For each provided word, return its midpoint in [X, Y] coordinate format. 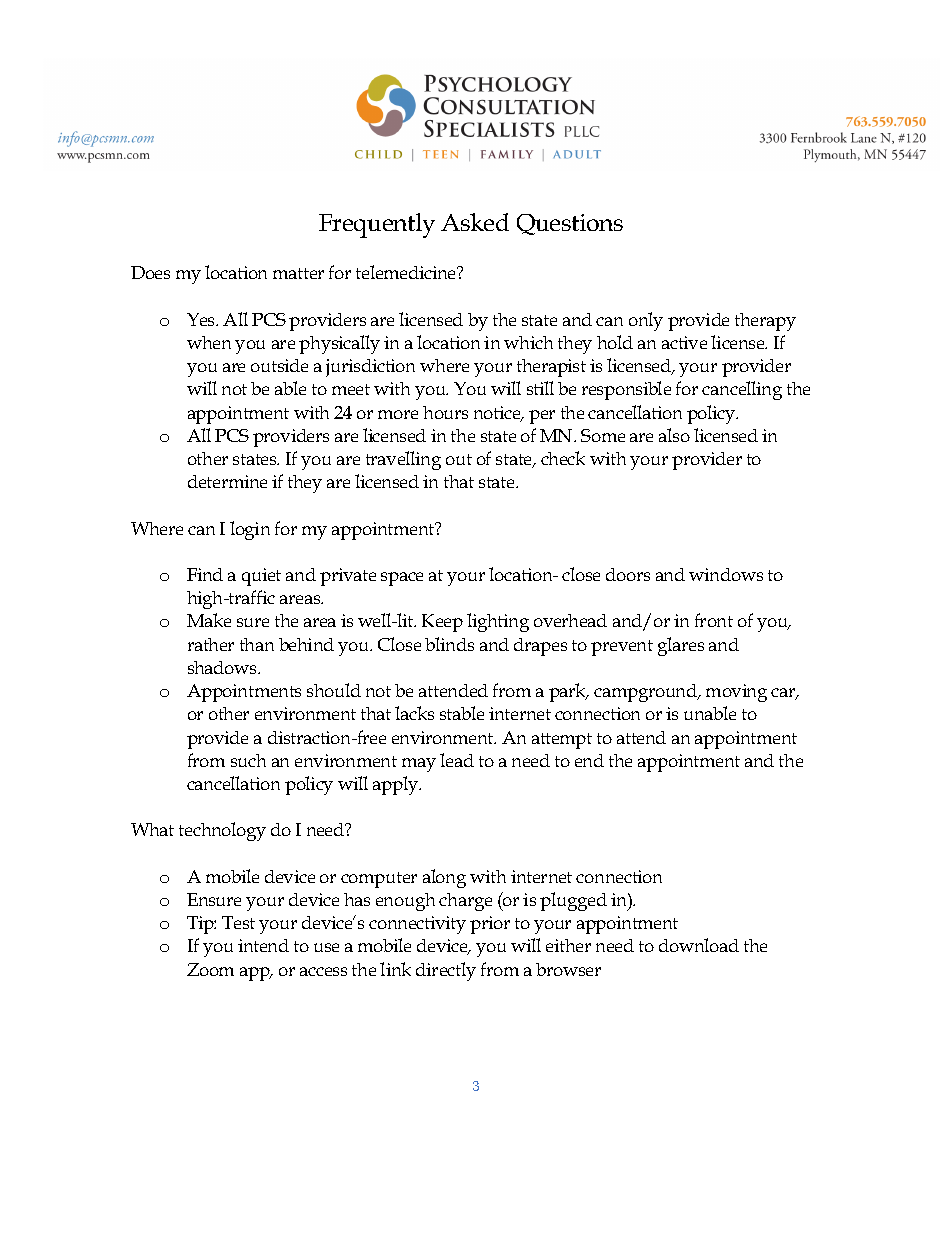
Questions [570, 224]
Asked [475, 222]
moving [736, 693]
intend [263, 945]
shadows [224, 667]
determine [227, 481]
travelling [403, 460]
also [674, 435]
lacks [414, 713]
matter [298, 273]
